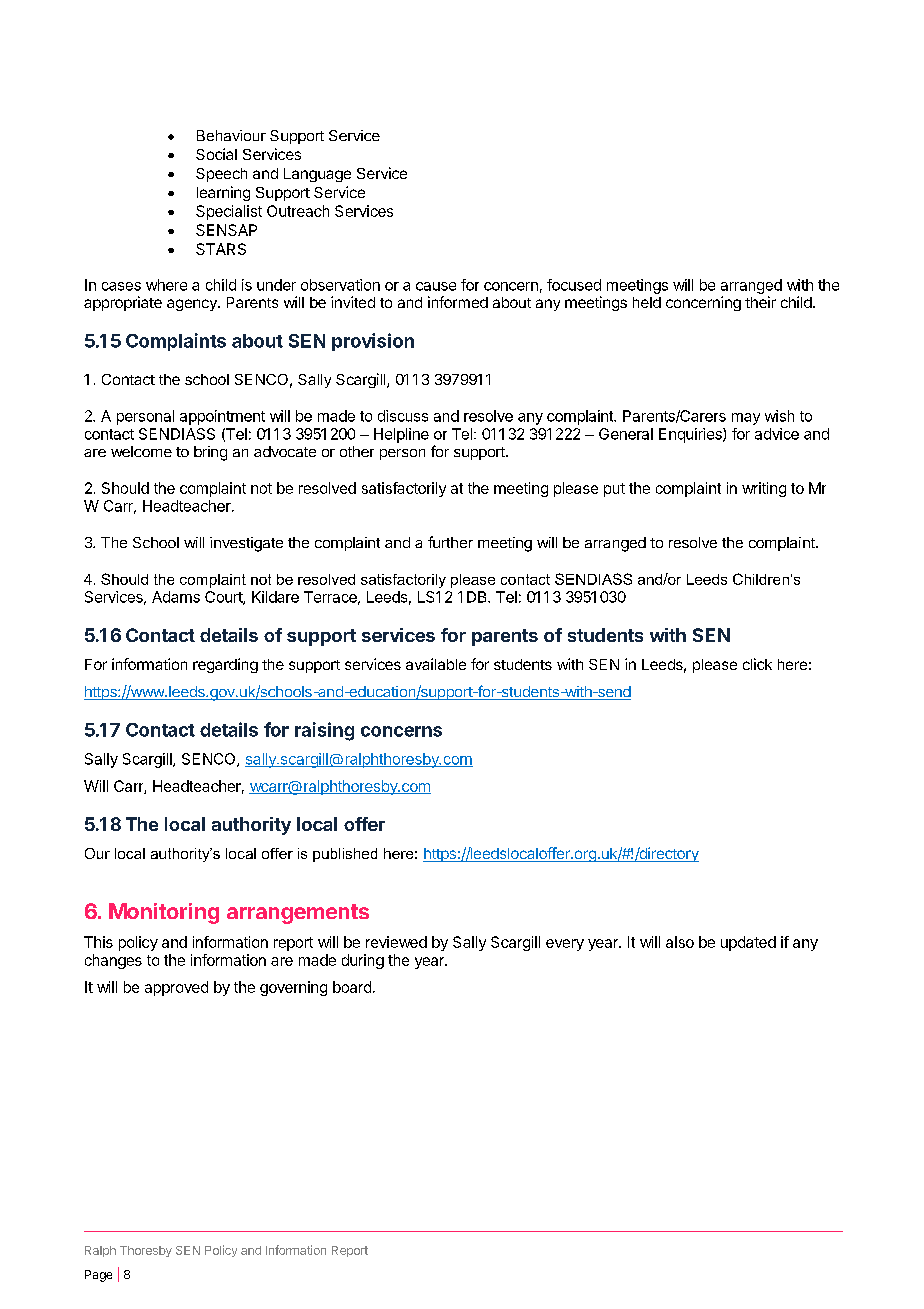  What do you see at coordinates (317, 175) in the screenshot?
I see `Language` at bounding box center [317, 175].
